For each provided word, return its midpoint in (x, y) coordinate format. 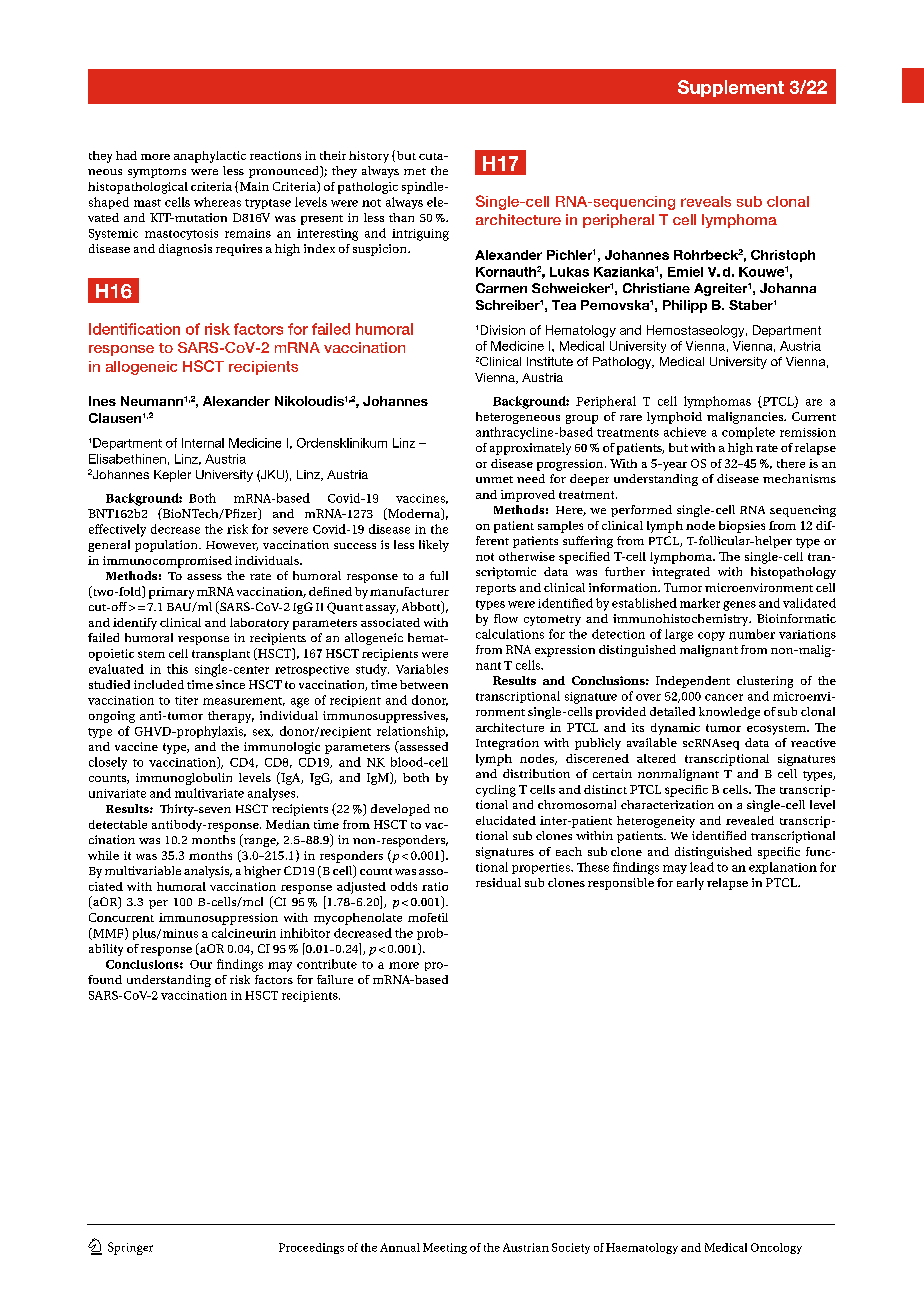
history (369, 157)
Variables (422, 669)
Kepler (172, 476)
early (690, 884)
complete (748, 433)
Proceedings (311, 1248)
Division (503, 330)
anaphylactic (210, 157)
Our (201, 964)
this (177, 669)
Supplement (731, 88)
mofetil (428, 917)
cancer (724, 697)
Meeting (445, 1248)
